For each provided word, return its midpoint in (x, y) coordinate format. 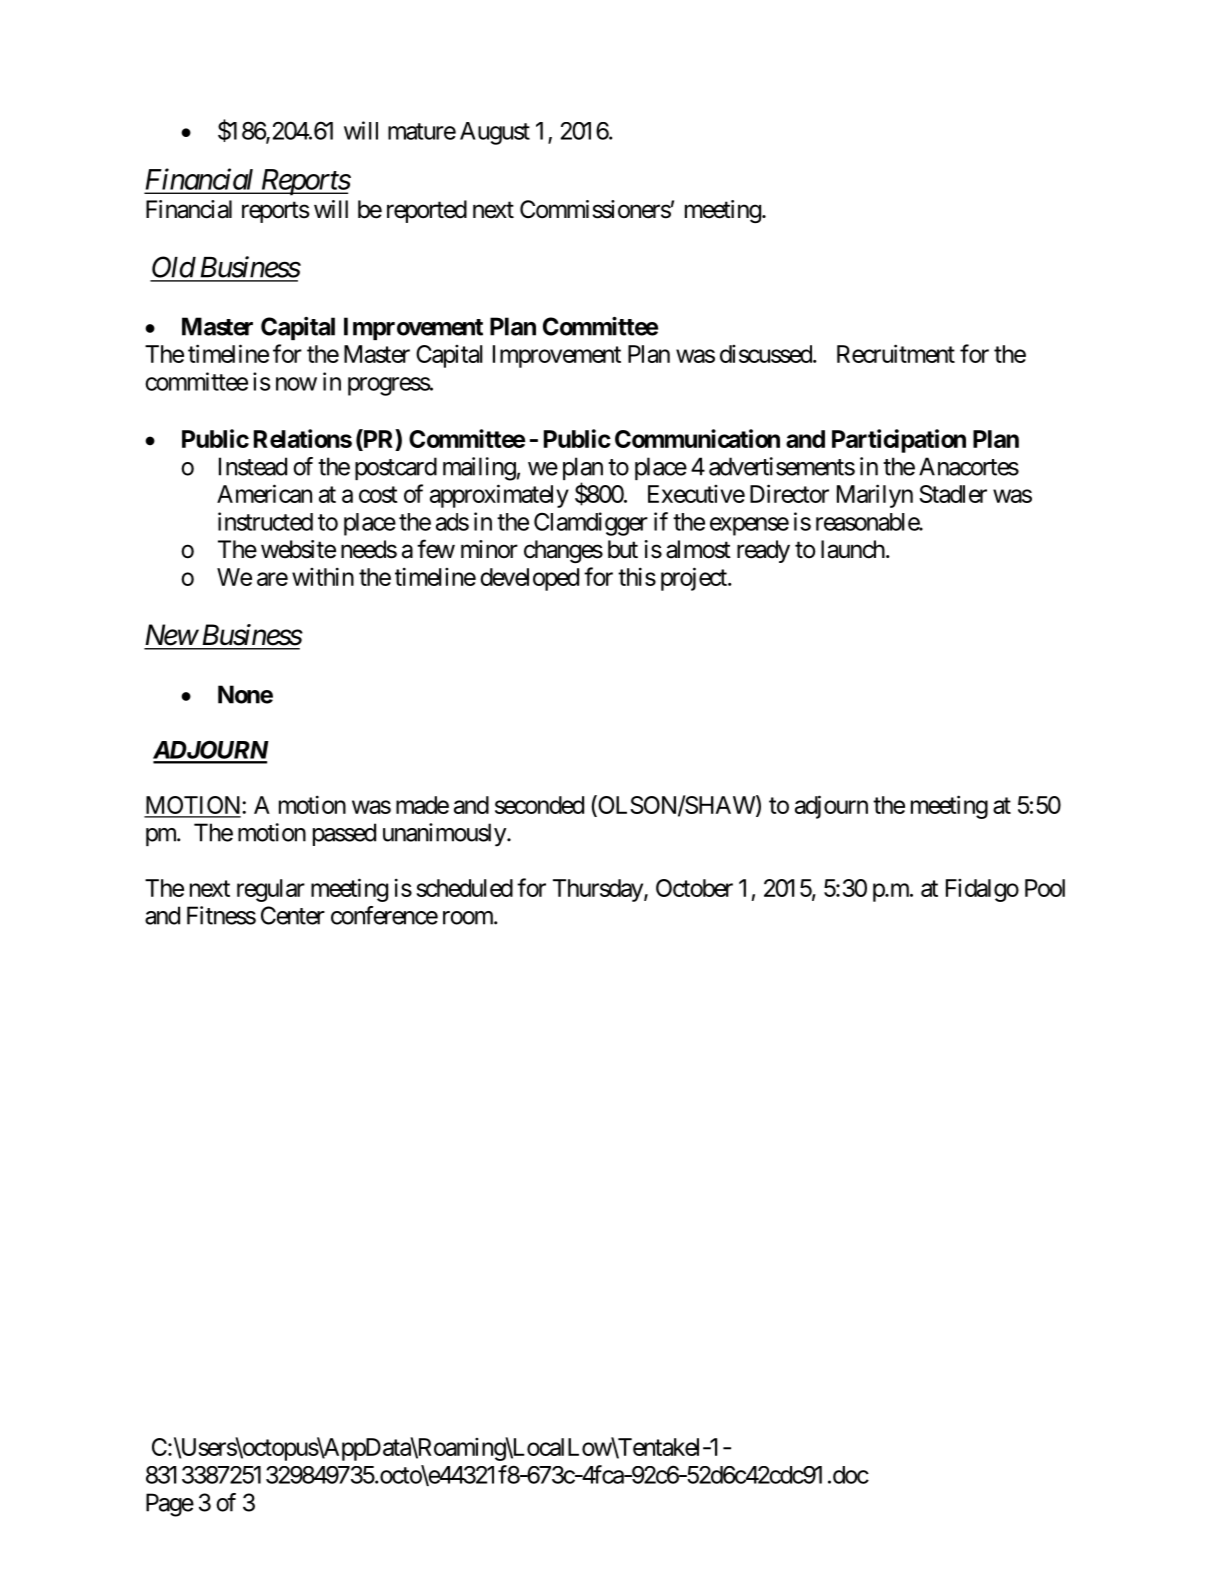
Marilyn (875, 496)
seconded (539, 805)
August (495, 133)
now (296, 384)
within (323, 576)
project (695, 579)
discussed (766, 354)
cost (378, 494)
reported (427, 211)
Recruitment (896, 353)
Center (293, 915)
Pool (1045, 888)
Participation (899, 441)
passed (344, 834)
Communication (697, 438)
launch (853, 549)
